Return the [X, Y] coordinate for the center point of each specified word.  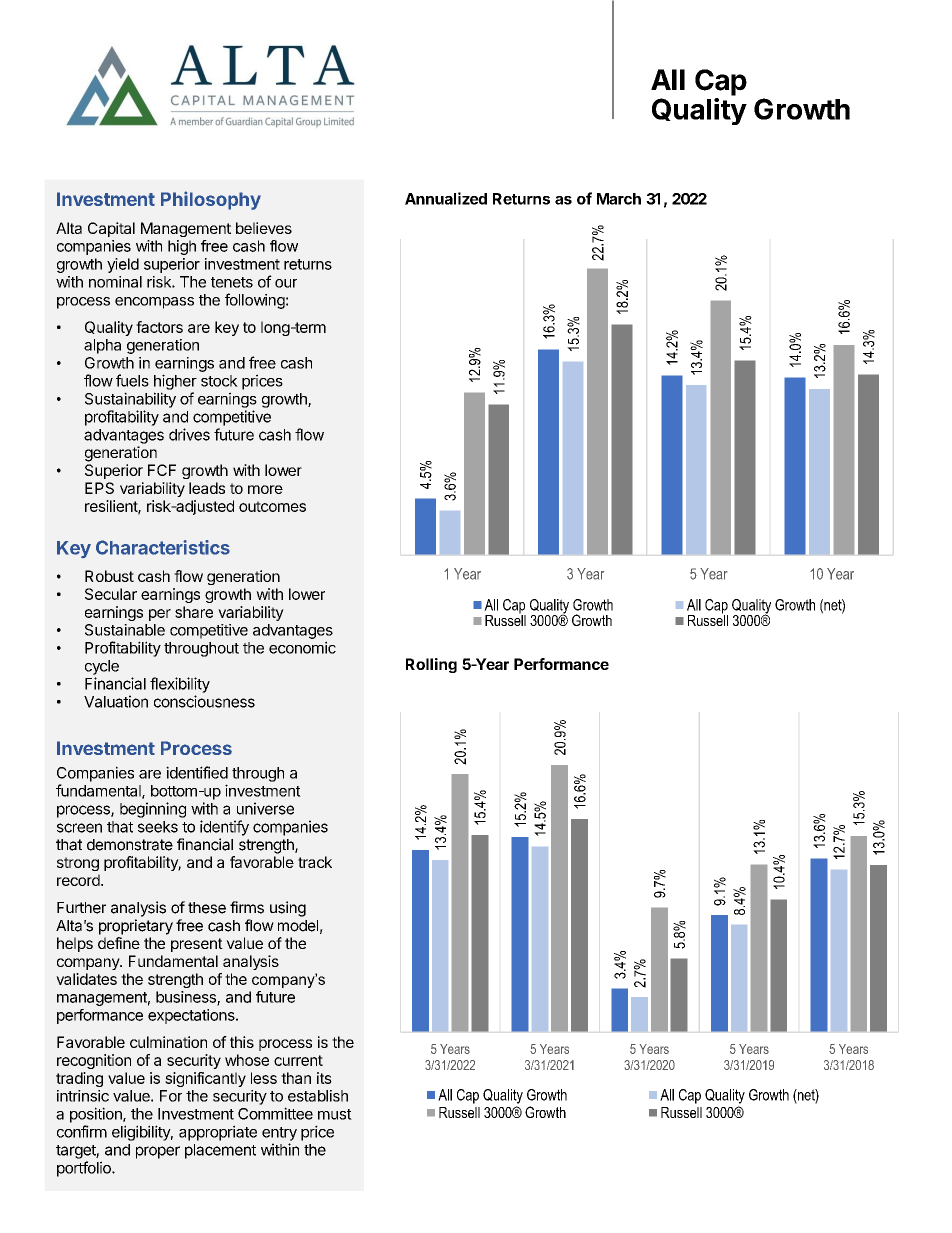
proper [158, 1152]
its [324, 1078]
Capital [111, 229]
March [619, 199]
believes [264, 228]
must [335, 1114]
